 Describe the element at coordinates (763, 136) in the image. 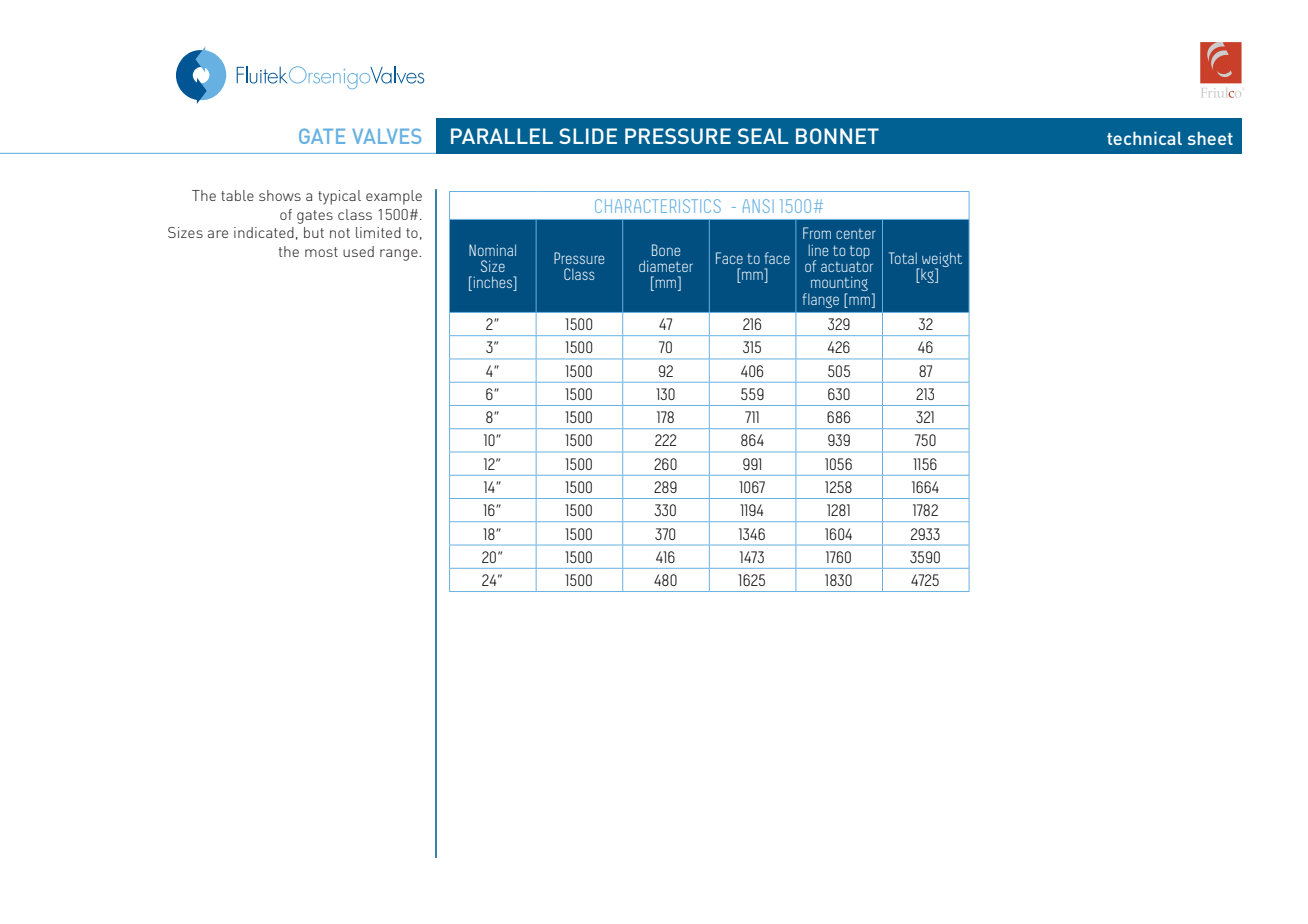

I see `SEAL` at that location.
